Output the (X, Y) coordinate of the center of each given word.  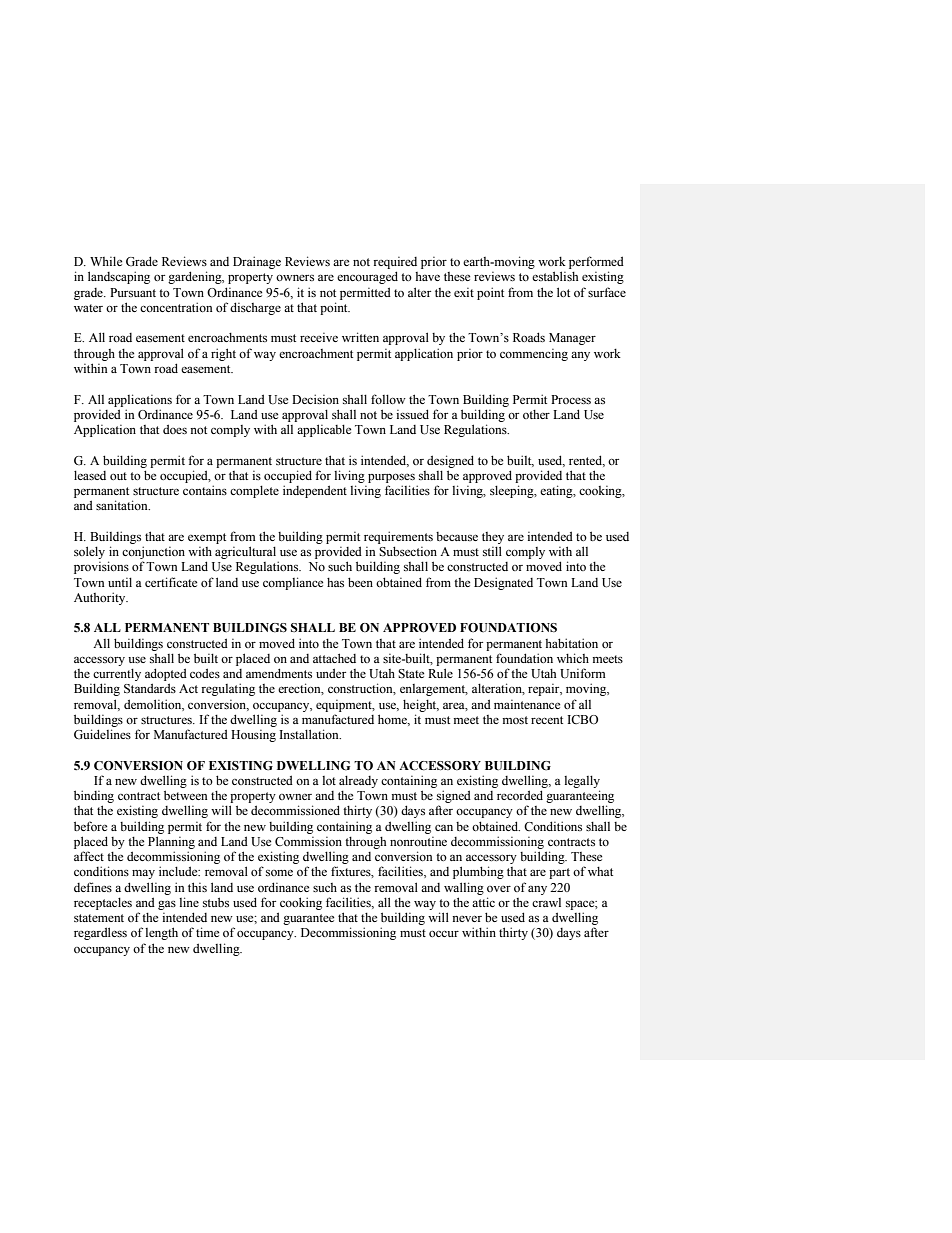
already (358, 781)
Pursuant (133, 292)
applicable (324, 430)
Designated (503, 583)
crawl (546, 902)
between (185, 795)
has (335, 582)
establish (555, 276)
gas (167, 905)
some (279, 872)
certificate (171, 582)
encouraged (367, 277)
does (175, 429)
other (536, 414)
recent (547, 720)
